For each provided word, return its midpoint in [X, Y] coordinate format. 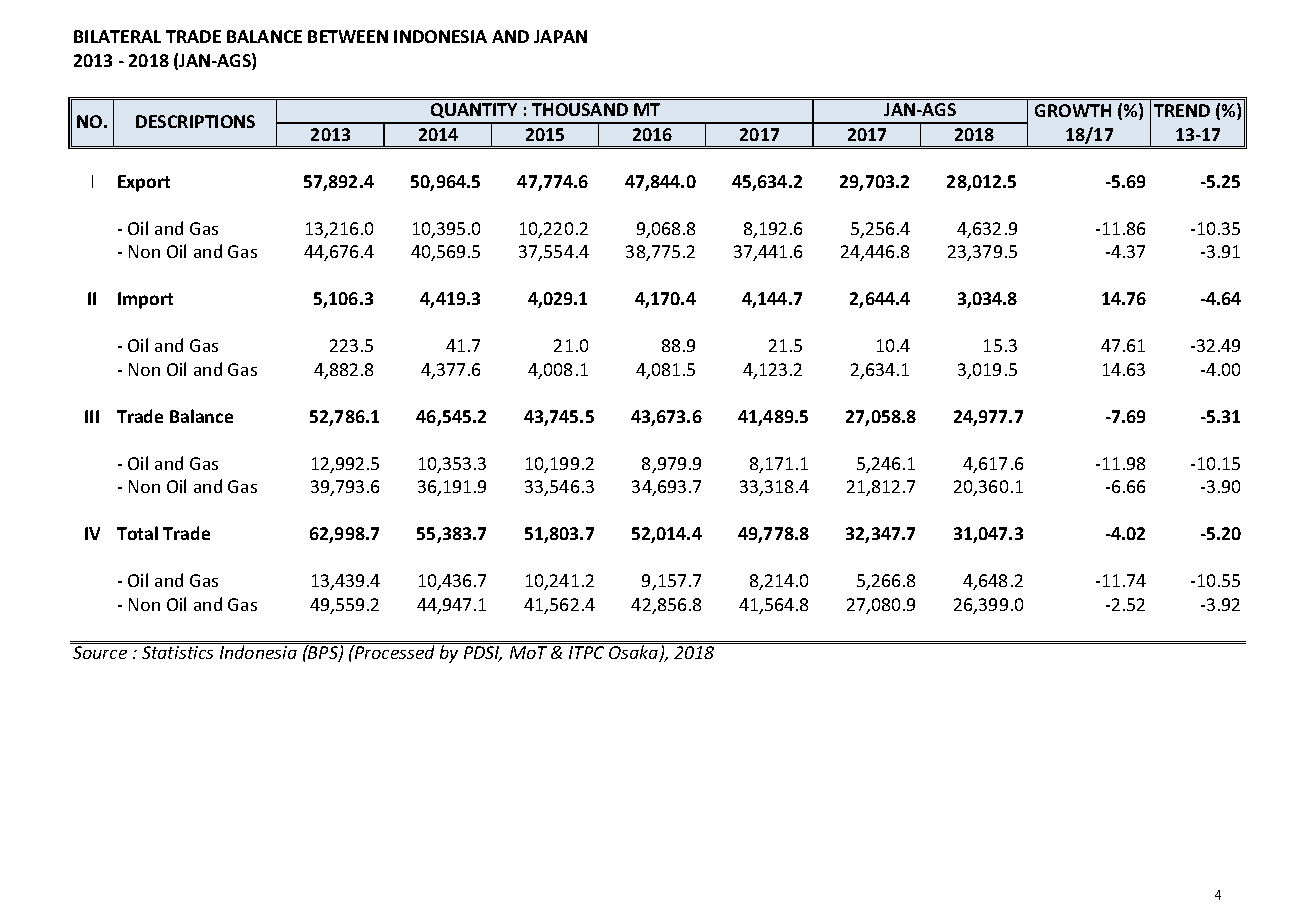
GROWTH [1073, 110]
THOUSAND [580, 109]
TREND [1182, 110]
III [92, 416]
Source [100, 652]
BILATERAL [117, 36]
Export [144, 183]
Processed [393, 652]
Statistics [177, 652]
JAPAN [560, 36]
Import [145, 300]
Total [137, 533]
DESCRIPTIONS [195, 121]
